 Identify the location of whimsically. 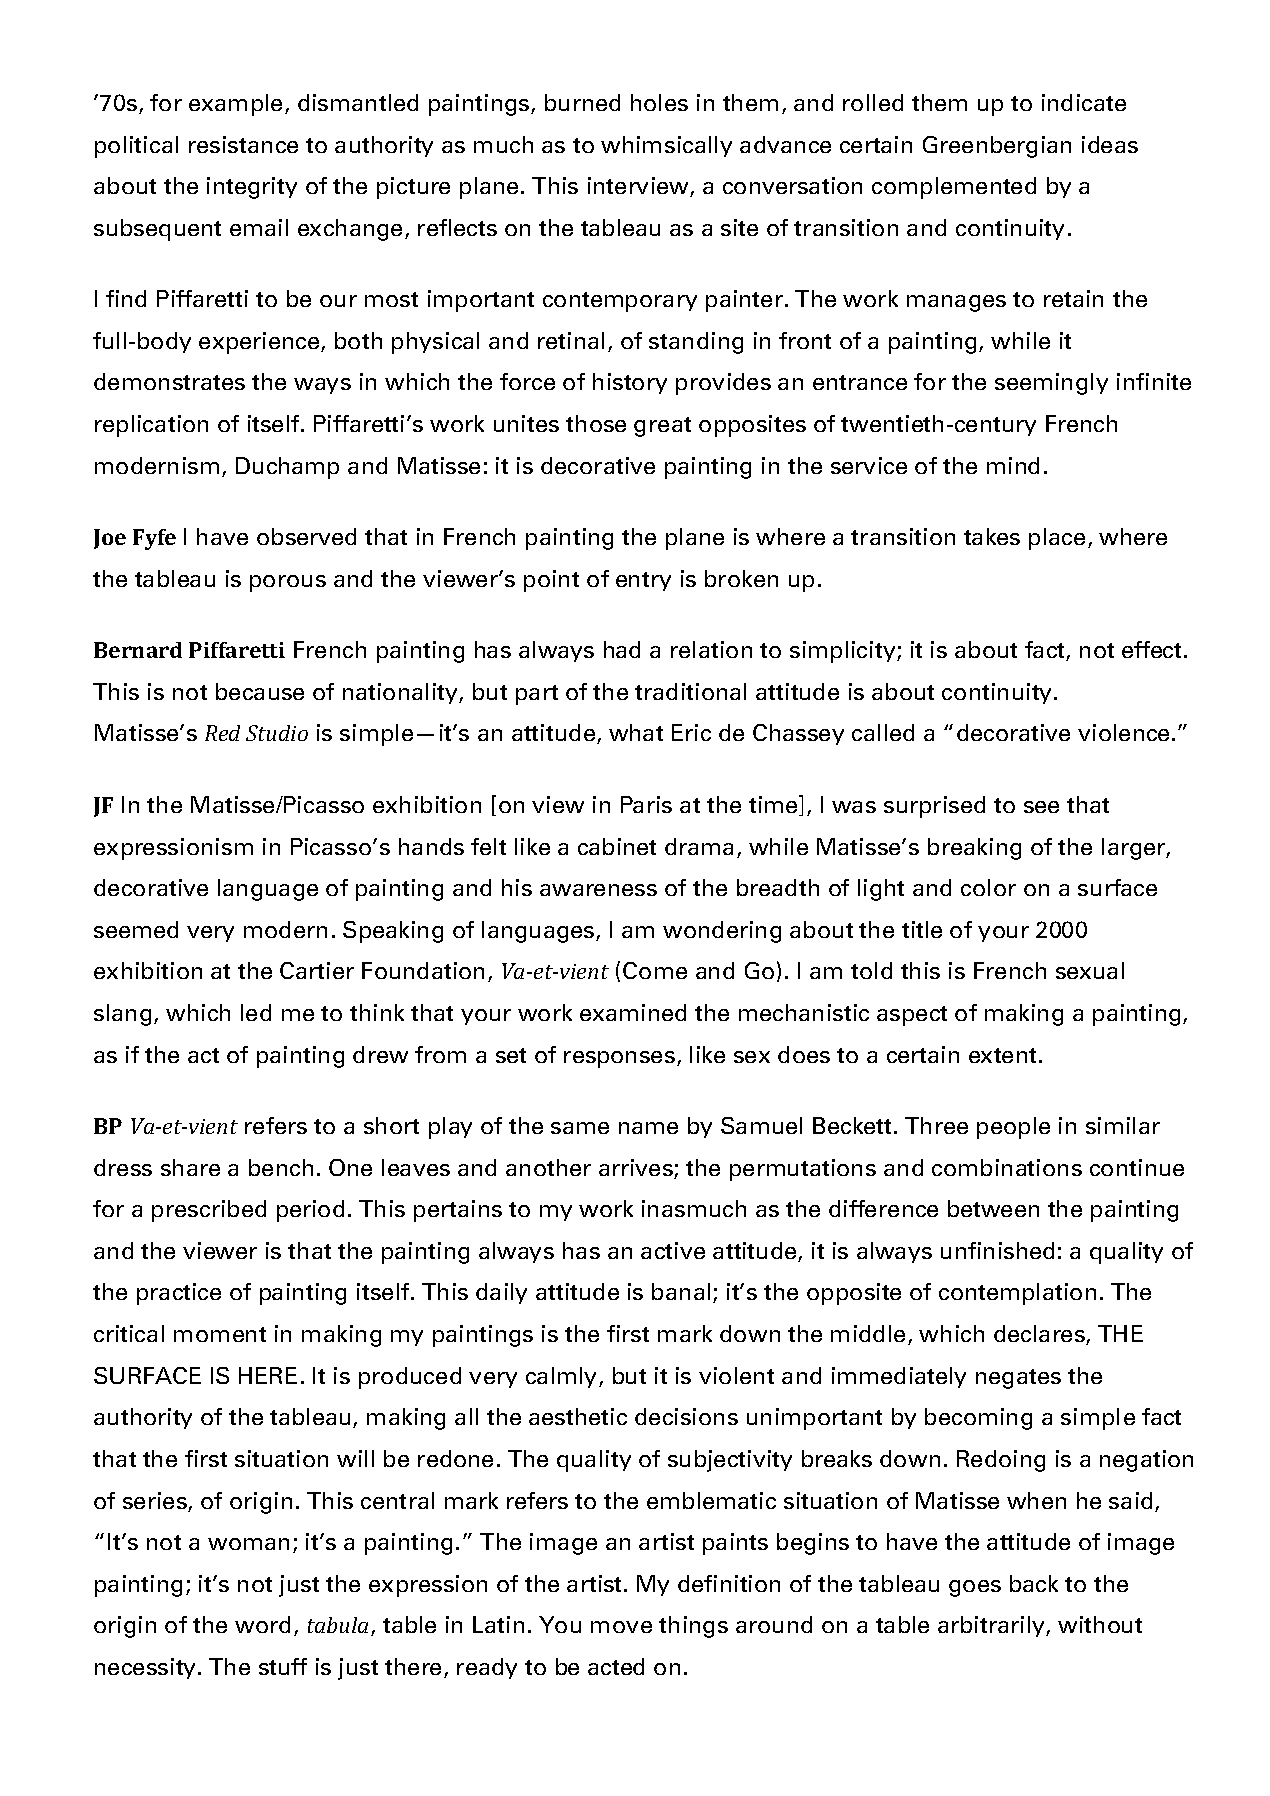
(666, 146).
